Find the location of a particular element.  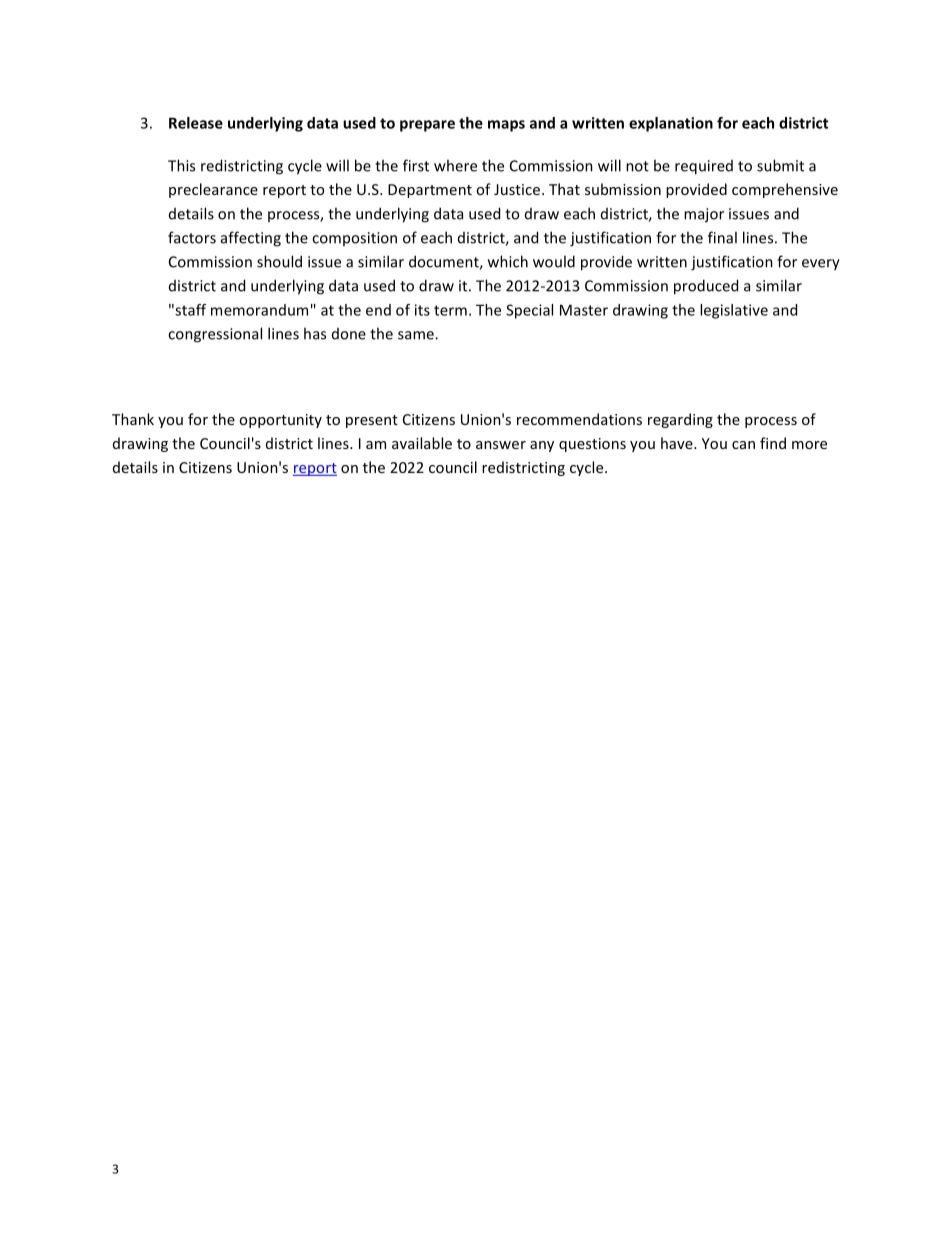

Department is located at coordinates (430, 191).
